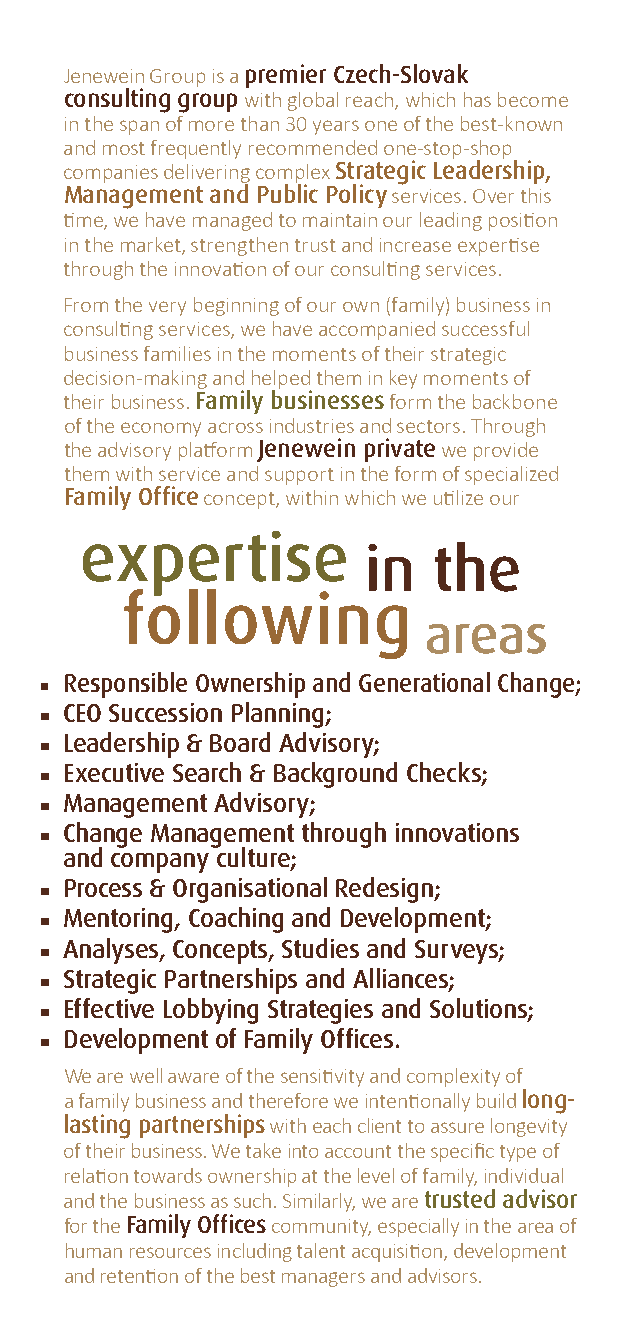 The image size is (635, 1334). Describe the element at coordinates (126, 685) in the image. I see `Responsible` at that location.
